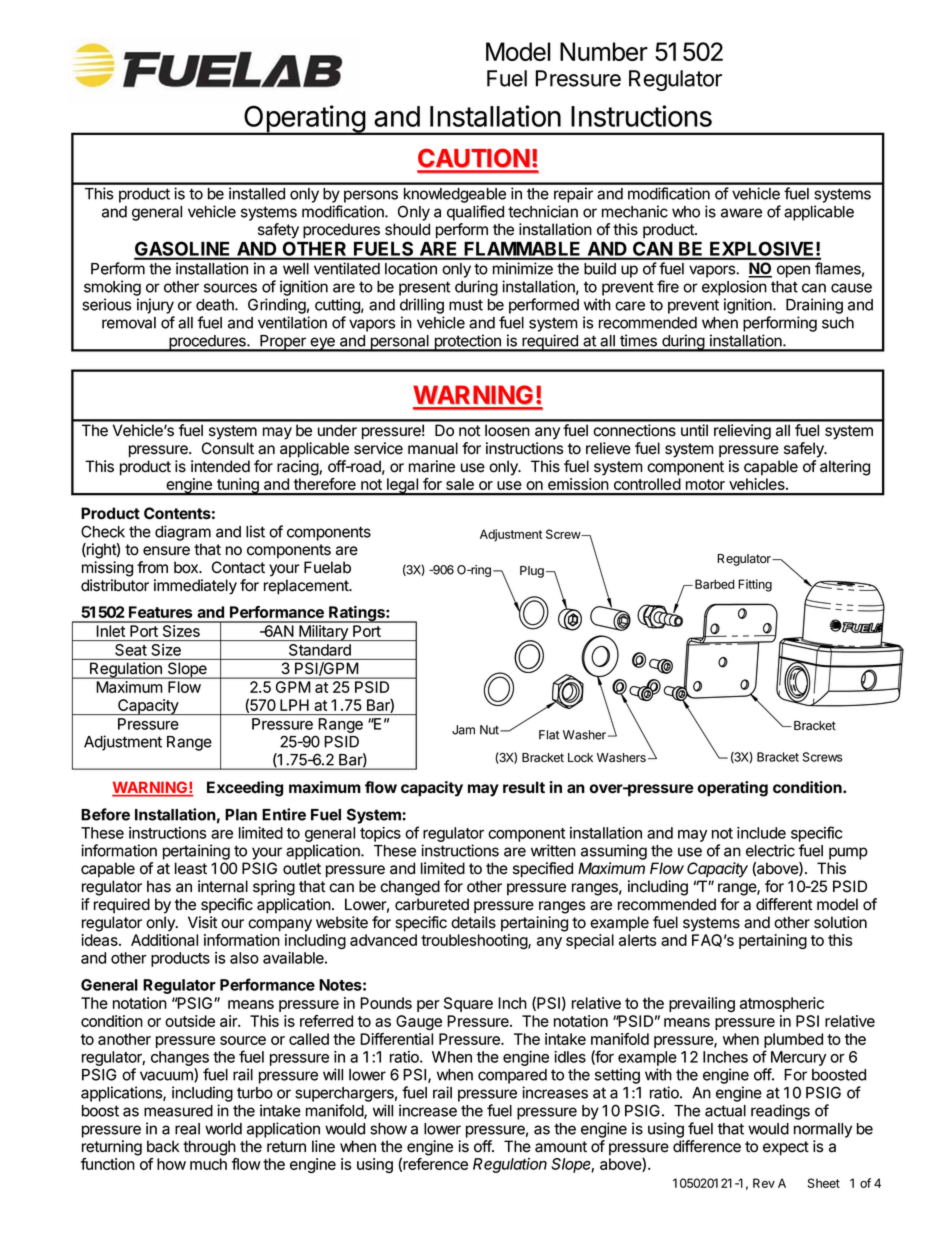  What do you see at coordinates (549, 735) in the document?
I see `Flat` at bounding box center [549, 735].
